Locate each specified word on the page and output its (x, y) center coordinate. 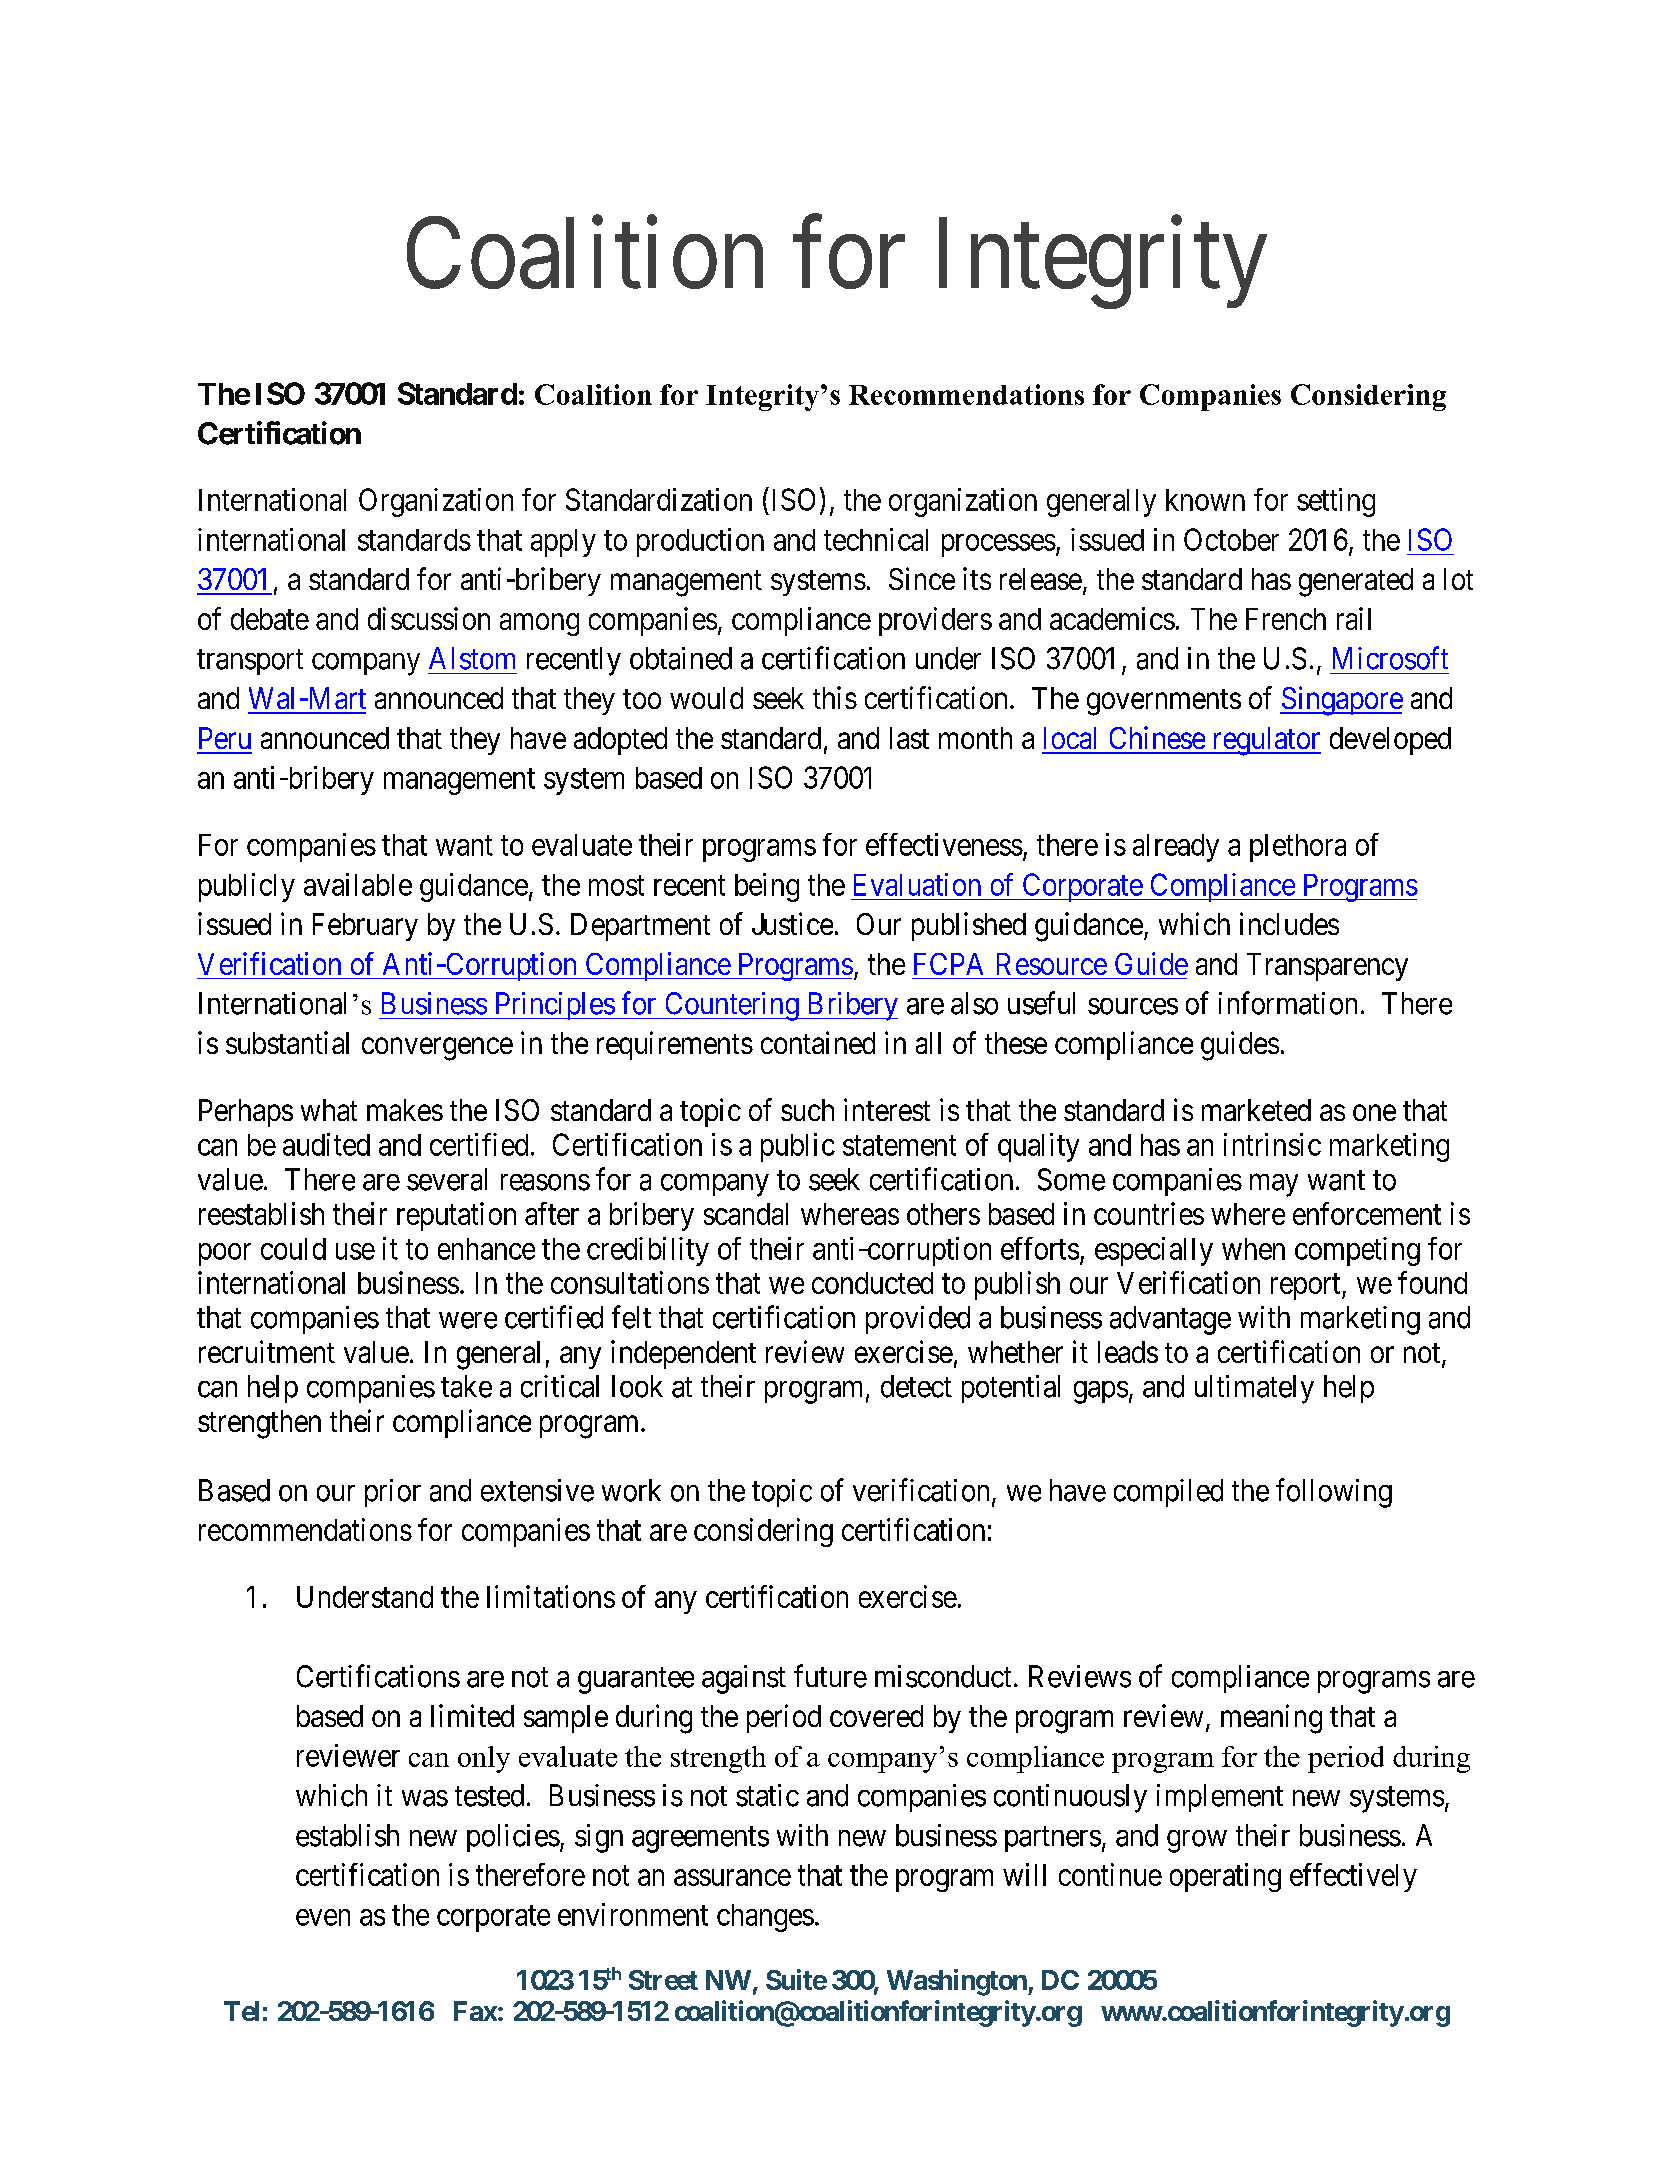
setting (1336, 502)
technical (876, 539)
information (1288, 1003)
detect (916, 1386)
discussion (429, 618)
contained (818, 1042)
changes (765, 1918)
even (323, 1917)
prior (393, 1493)
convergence (437, 1049)
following (1334, 1493)
